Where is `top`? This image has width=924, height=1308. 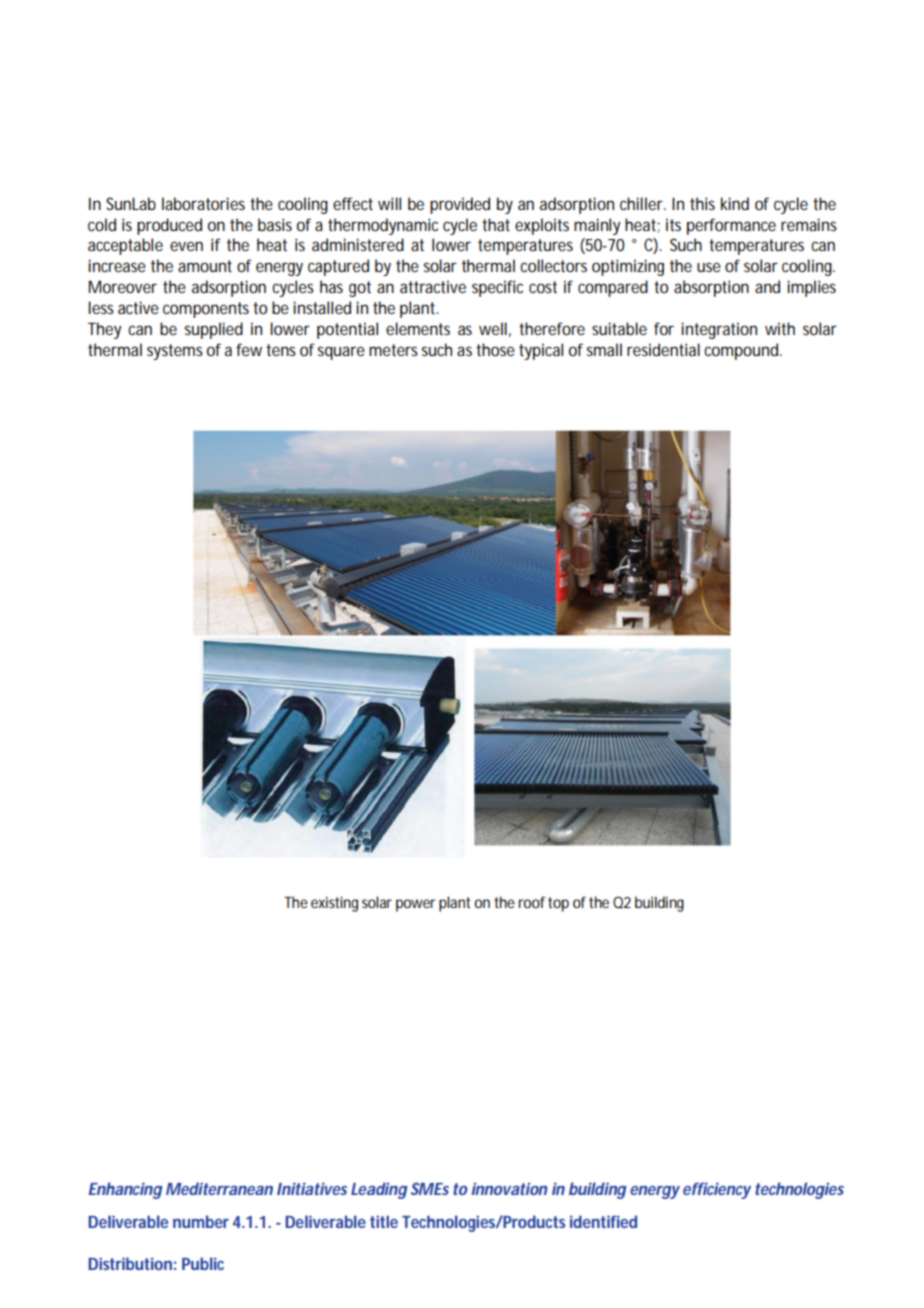 top is located at coordinates (558, 904).
